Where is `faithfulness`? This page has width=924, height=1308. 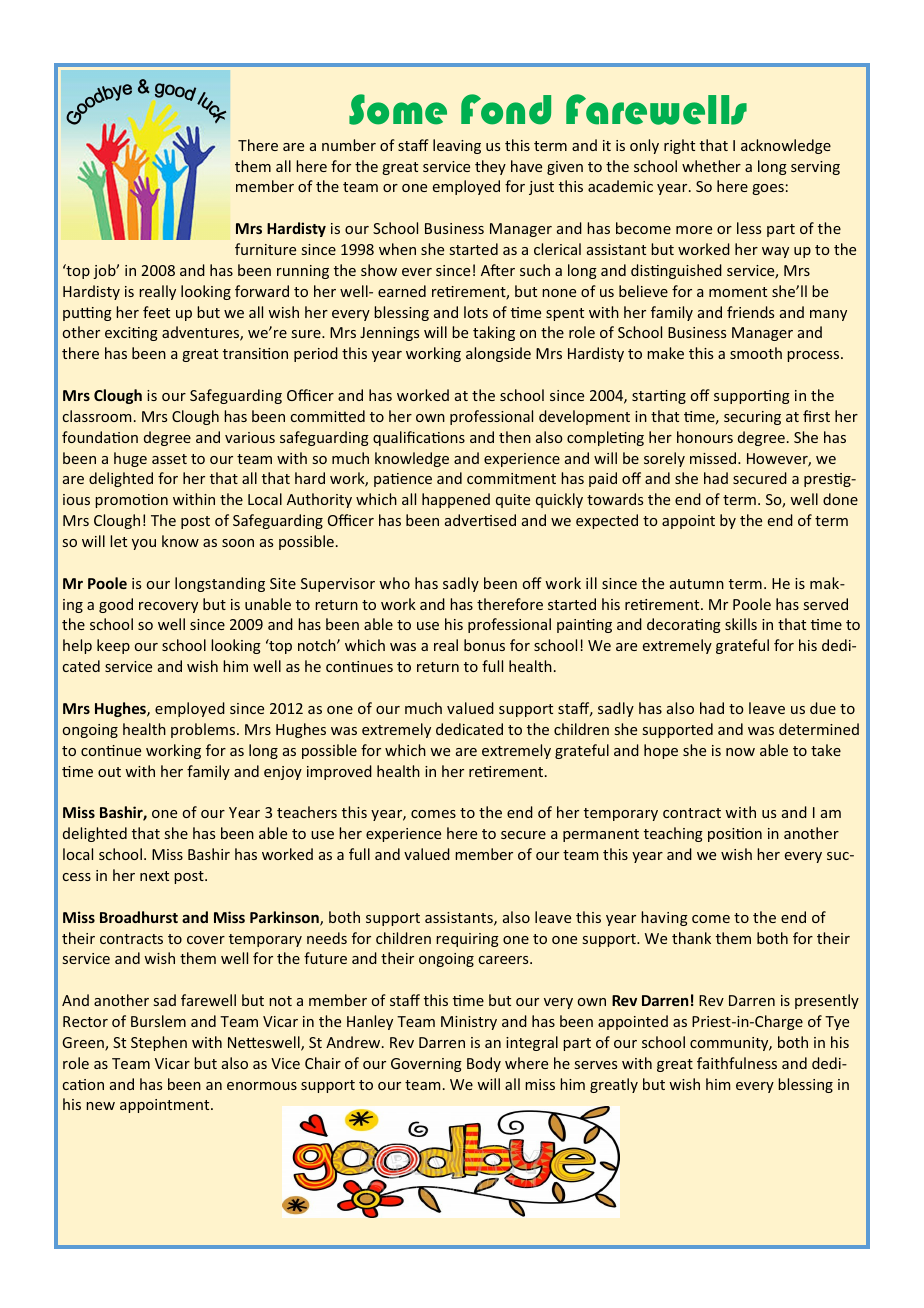
faithfulness is located at coordinates (737, 1063).
